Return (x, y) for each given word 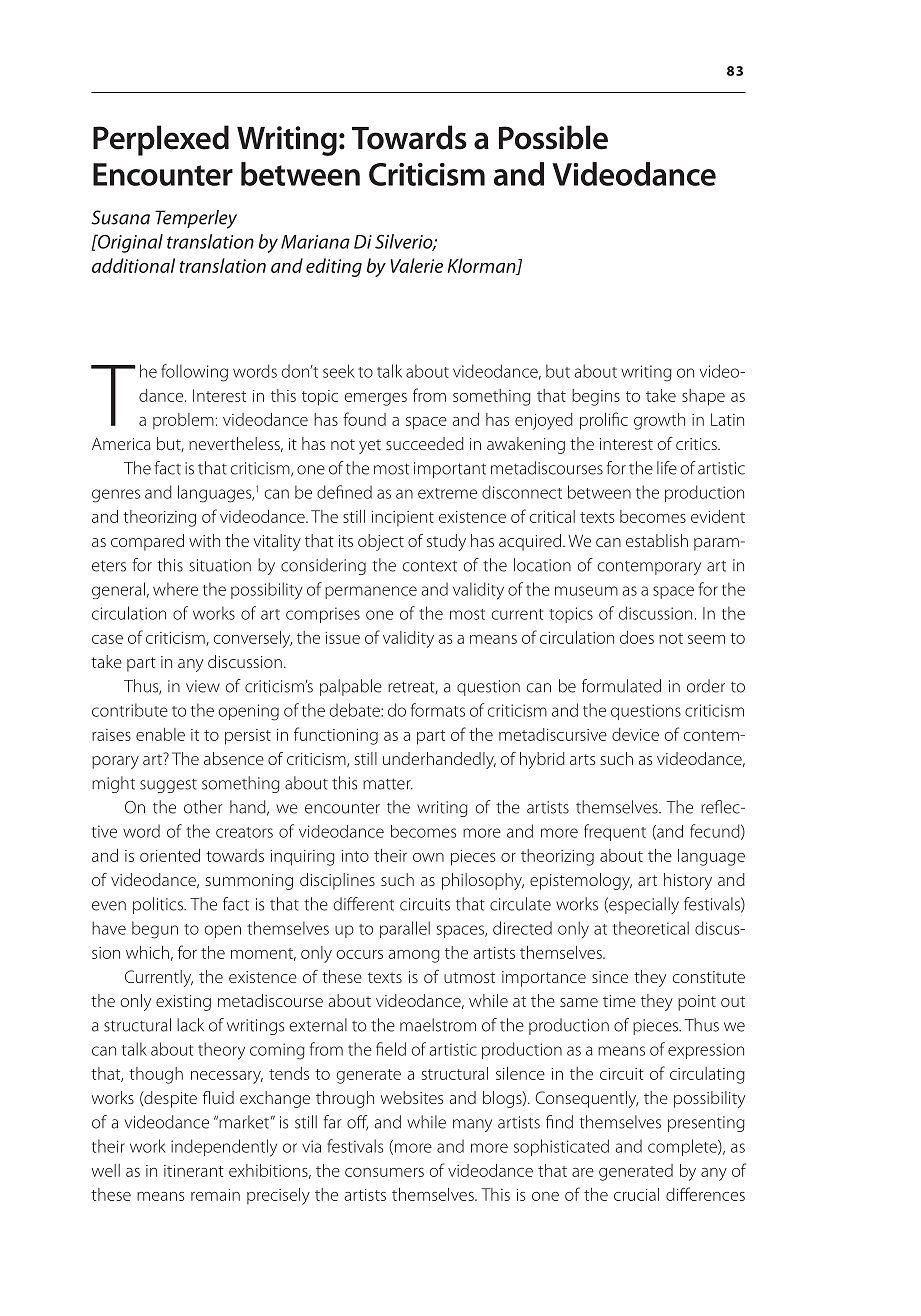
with (204, 540)
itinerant (194, 1171)
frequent (615, 832)
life (667, 468)
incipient (403, 518)
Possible (553, 137)
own (428, 857)
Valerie (417, 265)
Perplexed (161, 140)
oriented (170, 855)
